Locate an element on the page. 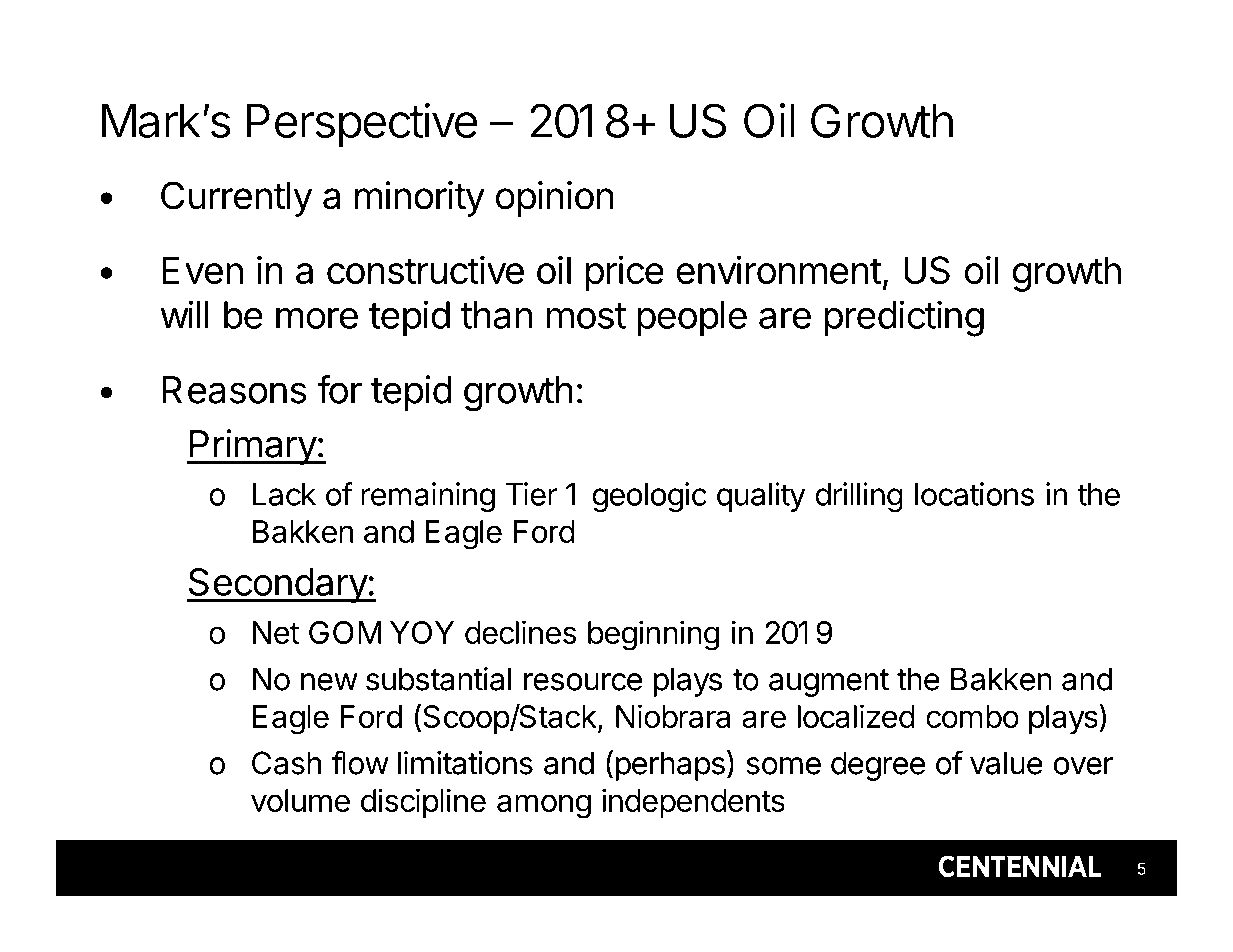  Reasons is located at coordinates (234, 390).
